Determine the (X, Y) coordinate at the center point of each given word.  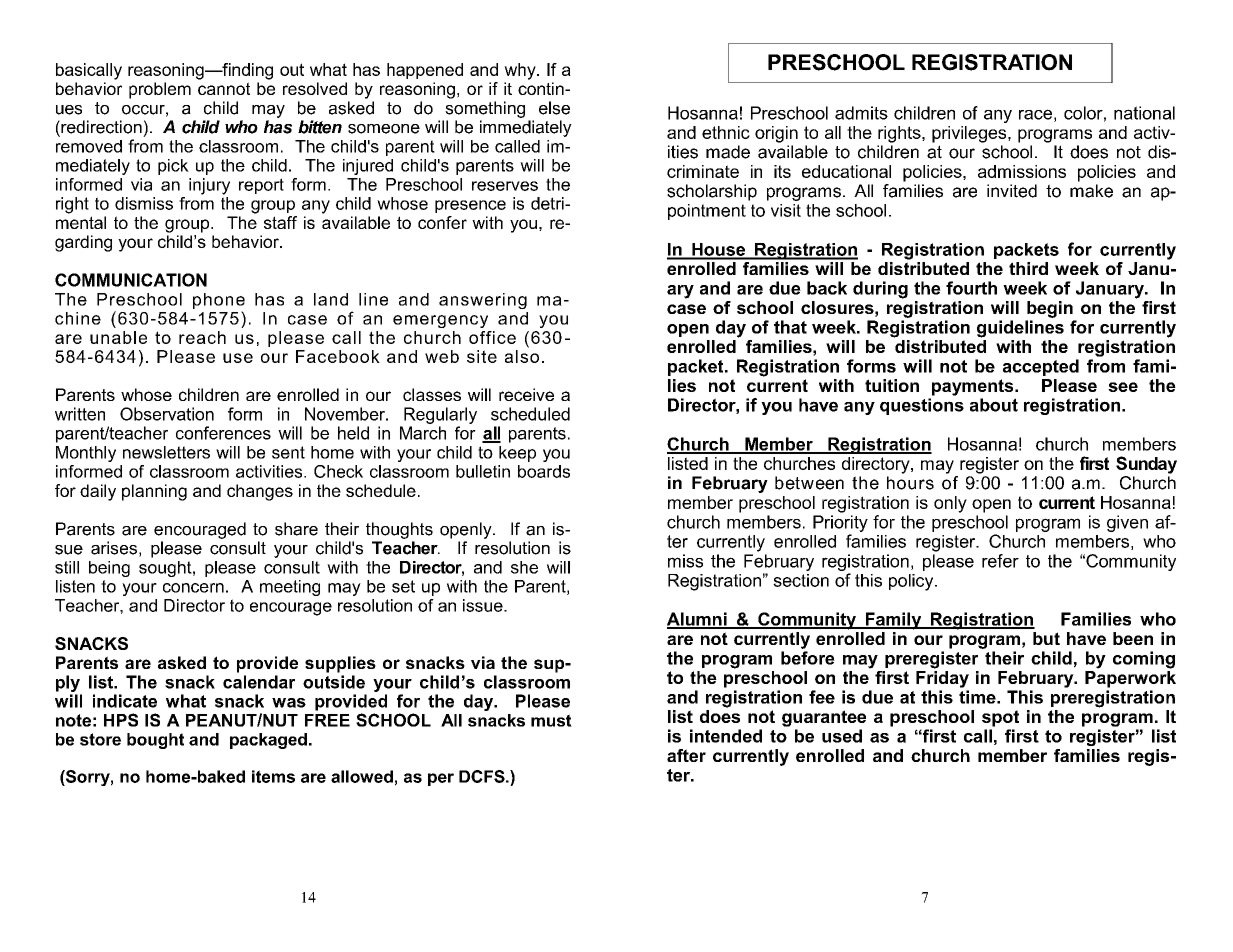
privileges (970, 134)
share (296, 529)
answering (483, 301)
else (554, 108)
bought (155, 741)
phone (219, 301)
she (524, 567)
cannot (224, 88)
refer (1000, 561)
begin (1050, 309)
